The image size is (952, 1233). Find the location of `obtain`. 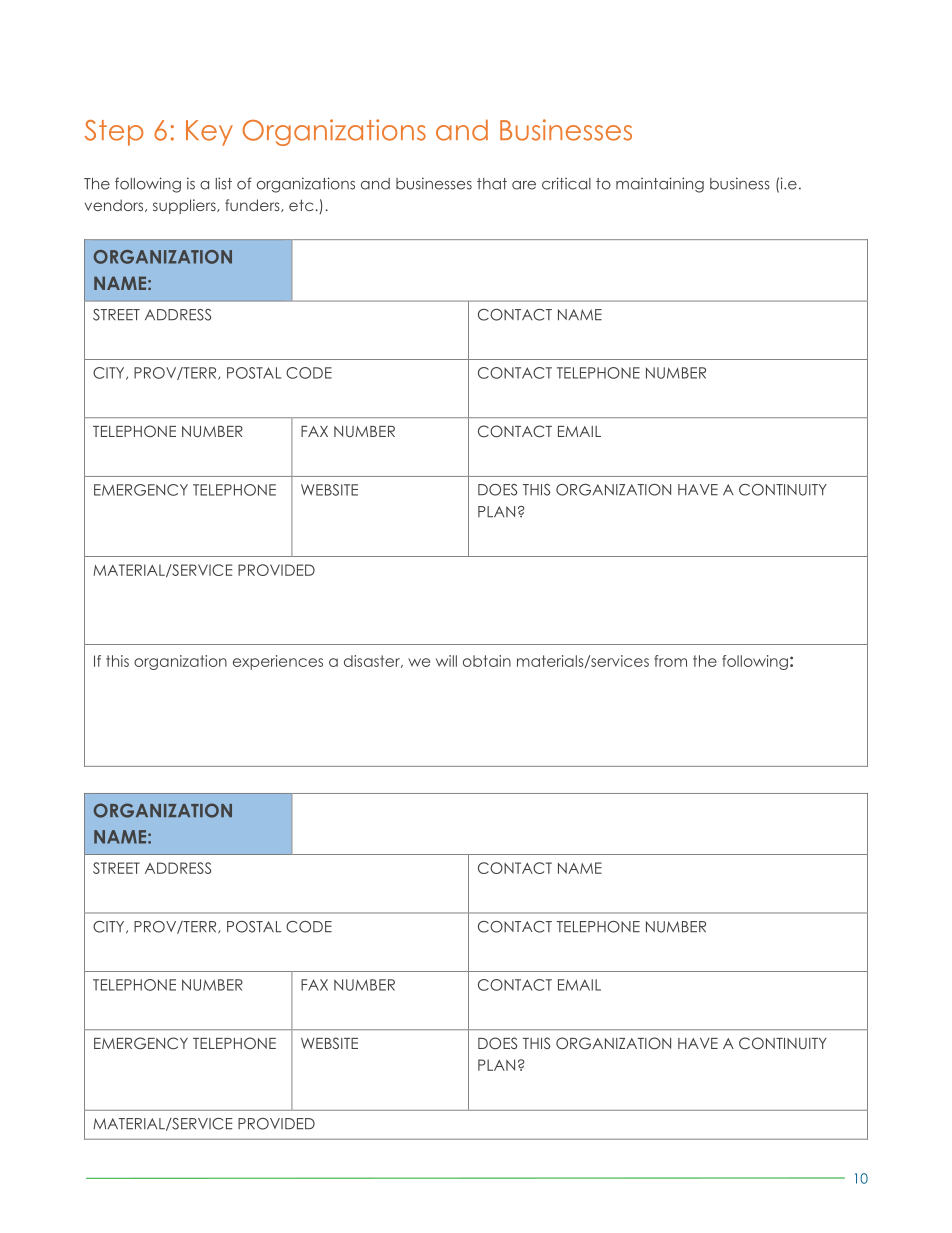

obtain is located at coordinates (487, 661).
